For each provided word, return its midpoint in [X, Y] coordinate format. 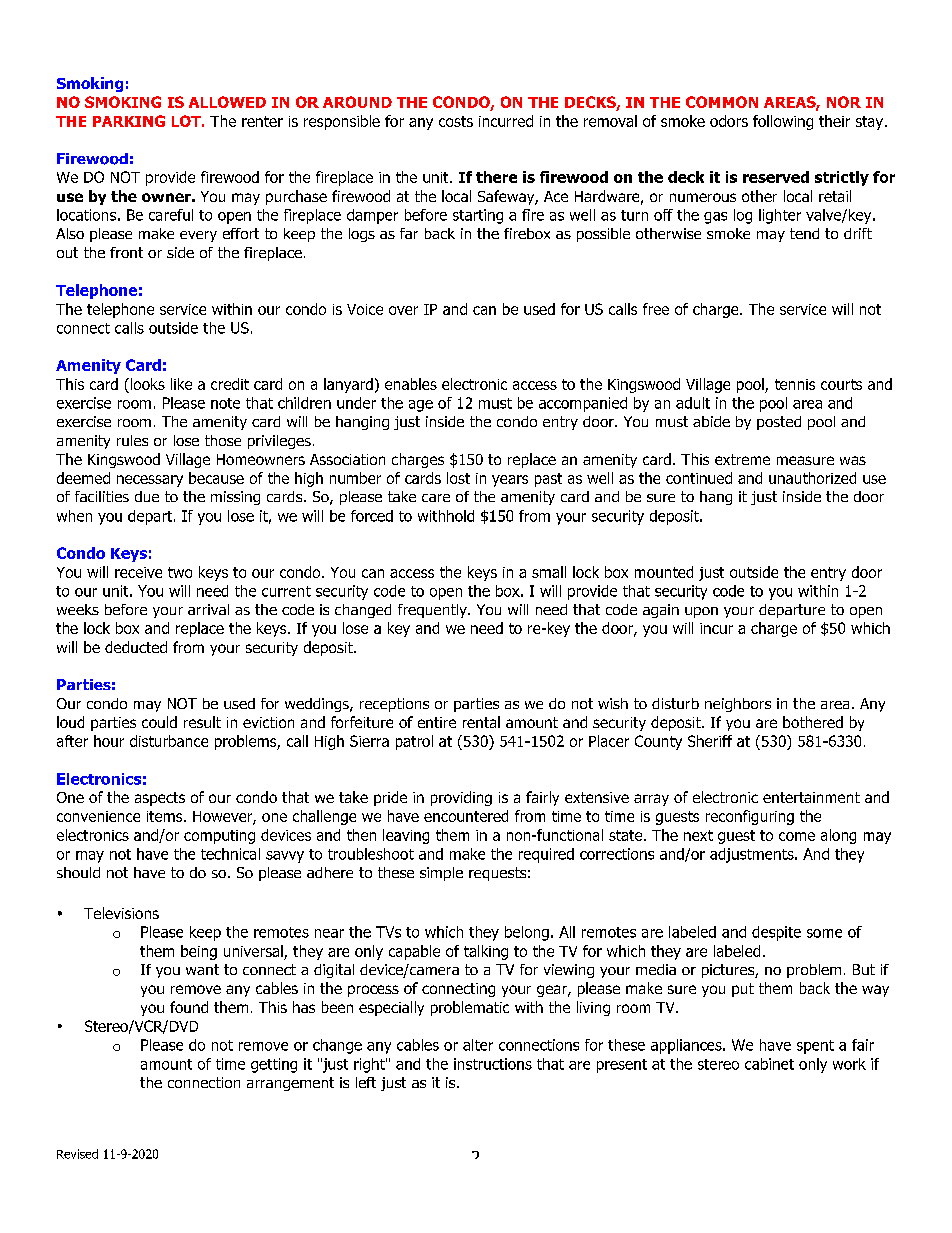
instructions [493, 1064]
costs [456, 121]
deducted [136, 647]
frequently [433, 611]
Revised [77, 1154]
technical [230, 854]
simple [441, 874]
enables [411, 384]
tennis [795, 384]
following [783, 122]
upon [701, 612]
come [797, 836]
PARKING [129, 121]
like [181, 384]
